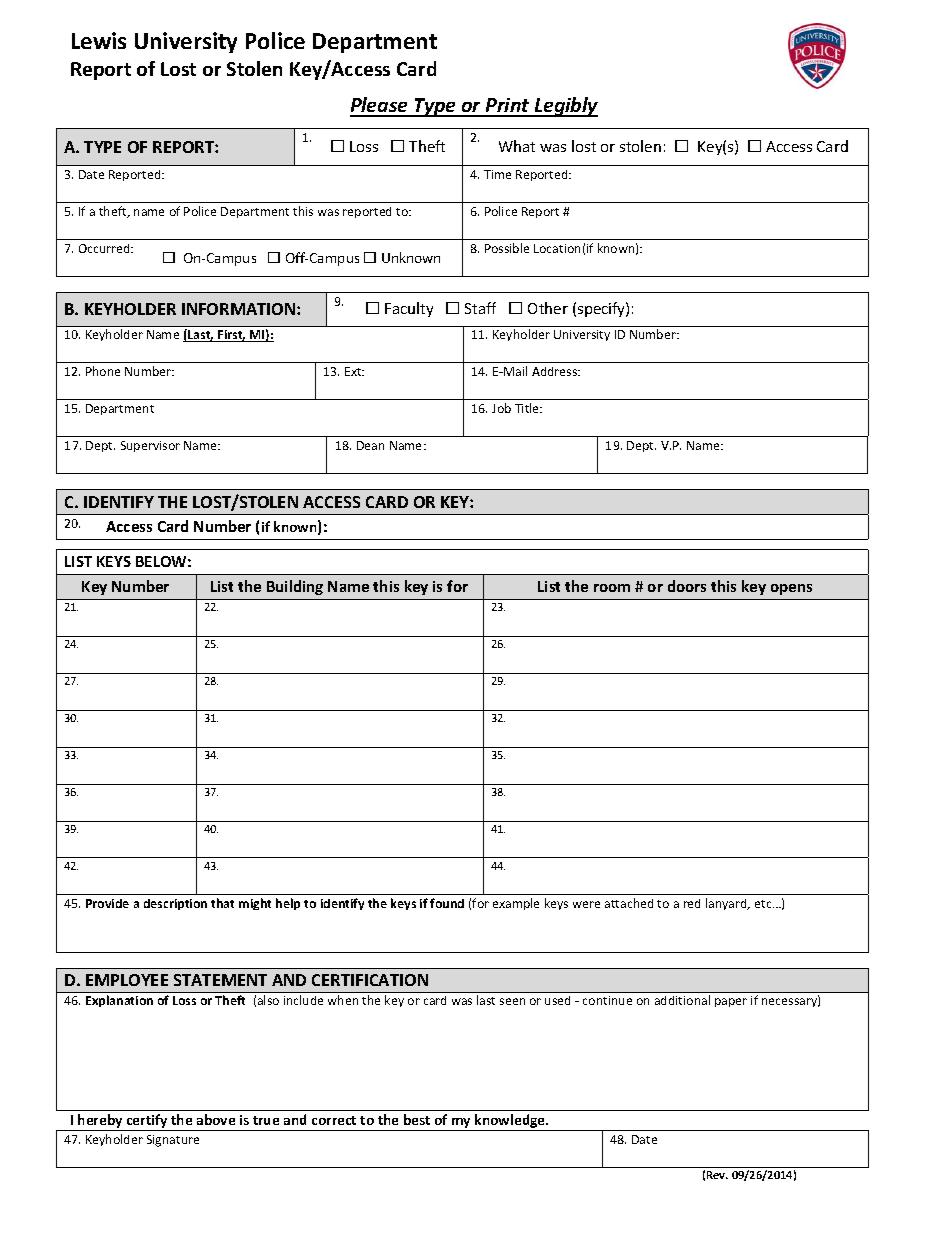  I want to click on Lewis, so click(99, 40).
